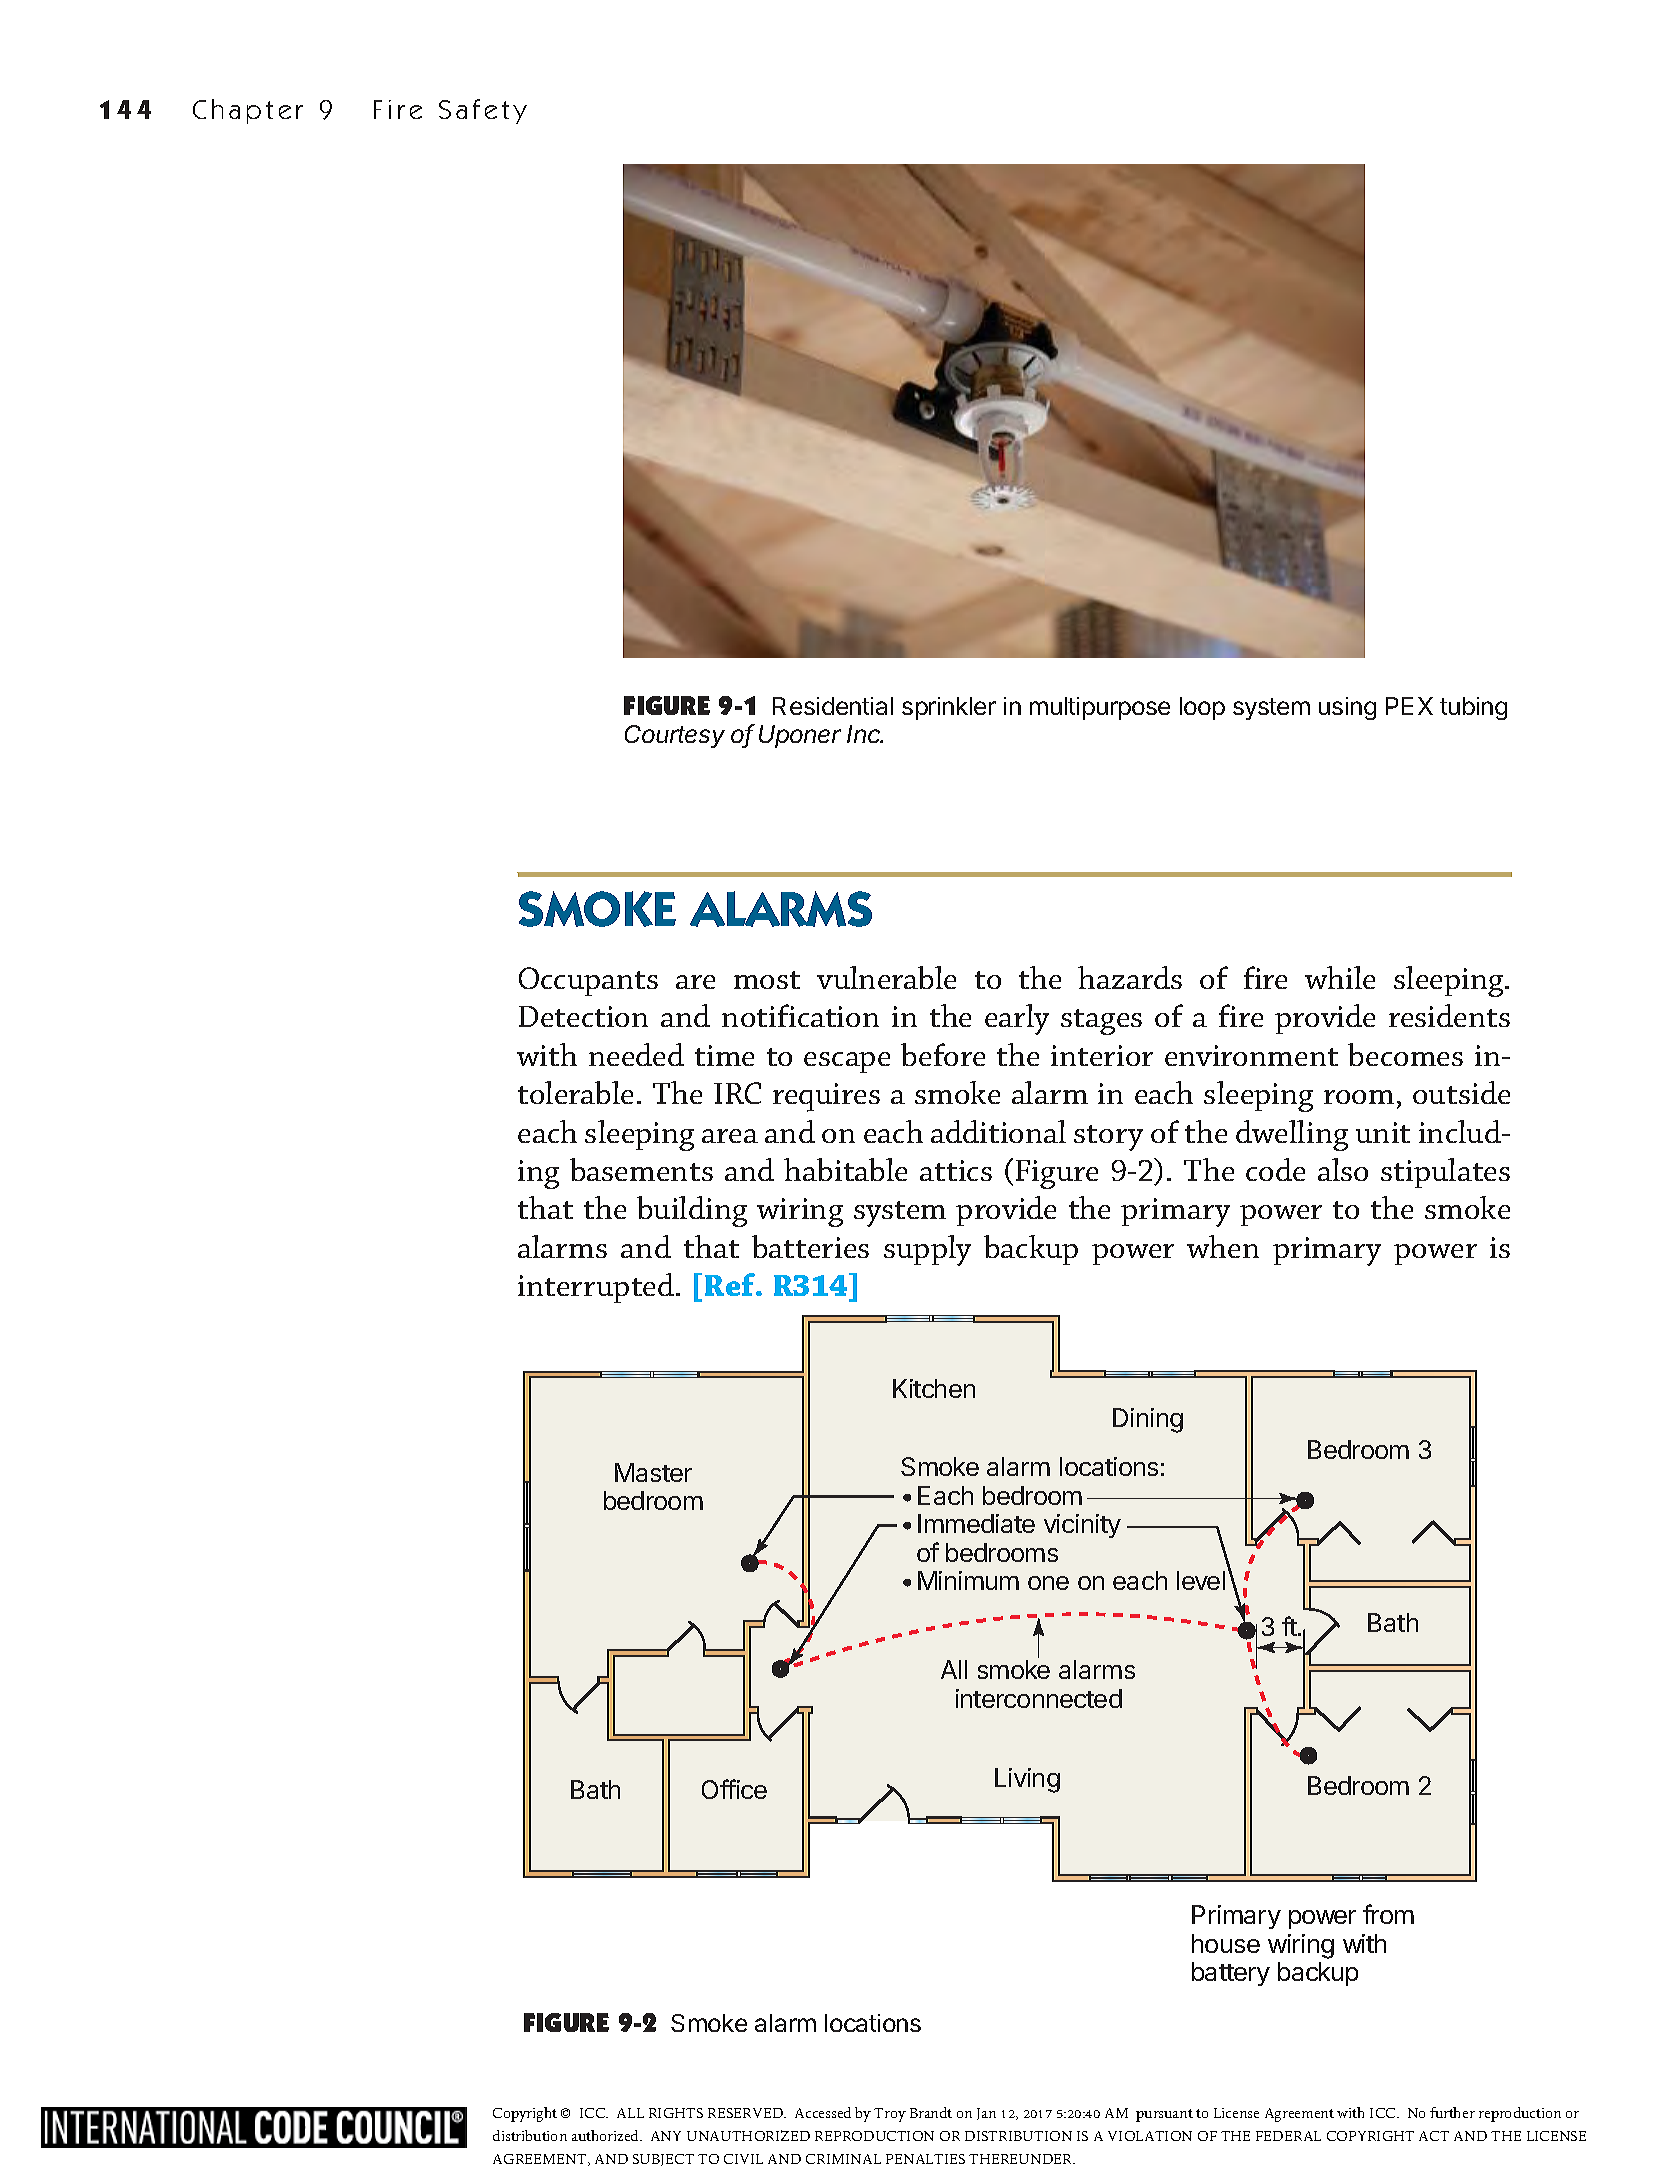 Image resolution: width=1676 pixels, height=2169 pixels. Describe the element at coordinates (1027, 1780) in the screenshot. I see `Living` at that location.
